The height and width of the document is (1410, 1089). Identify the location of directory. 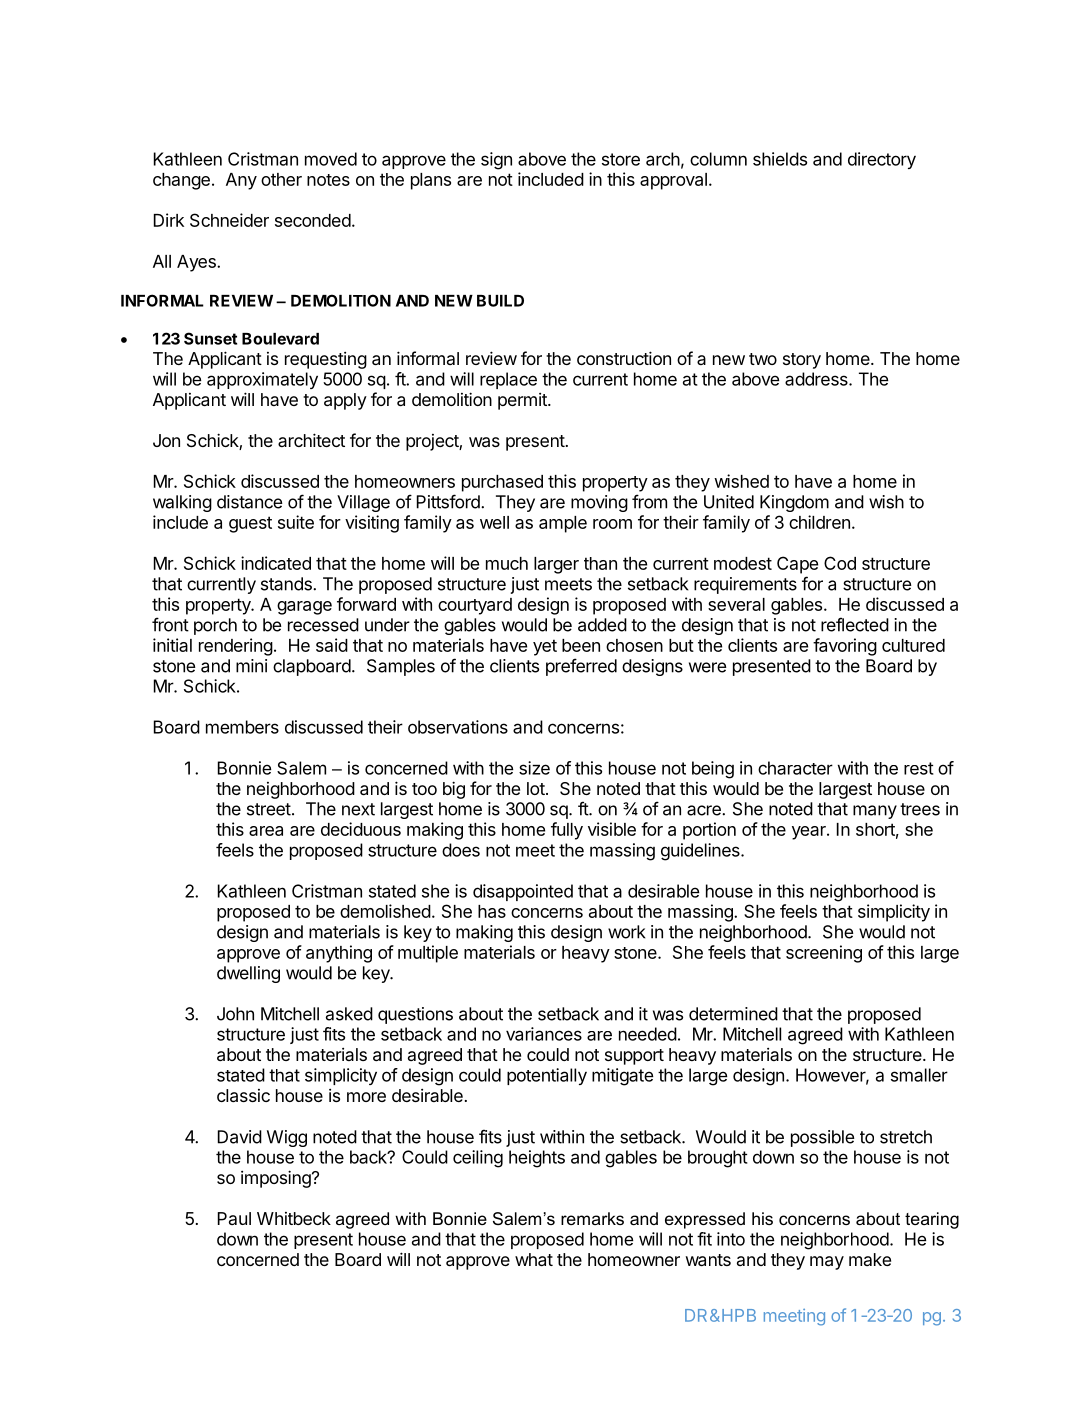
(882, 160).
